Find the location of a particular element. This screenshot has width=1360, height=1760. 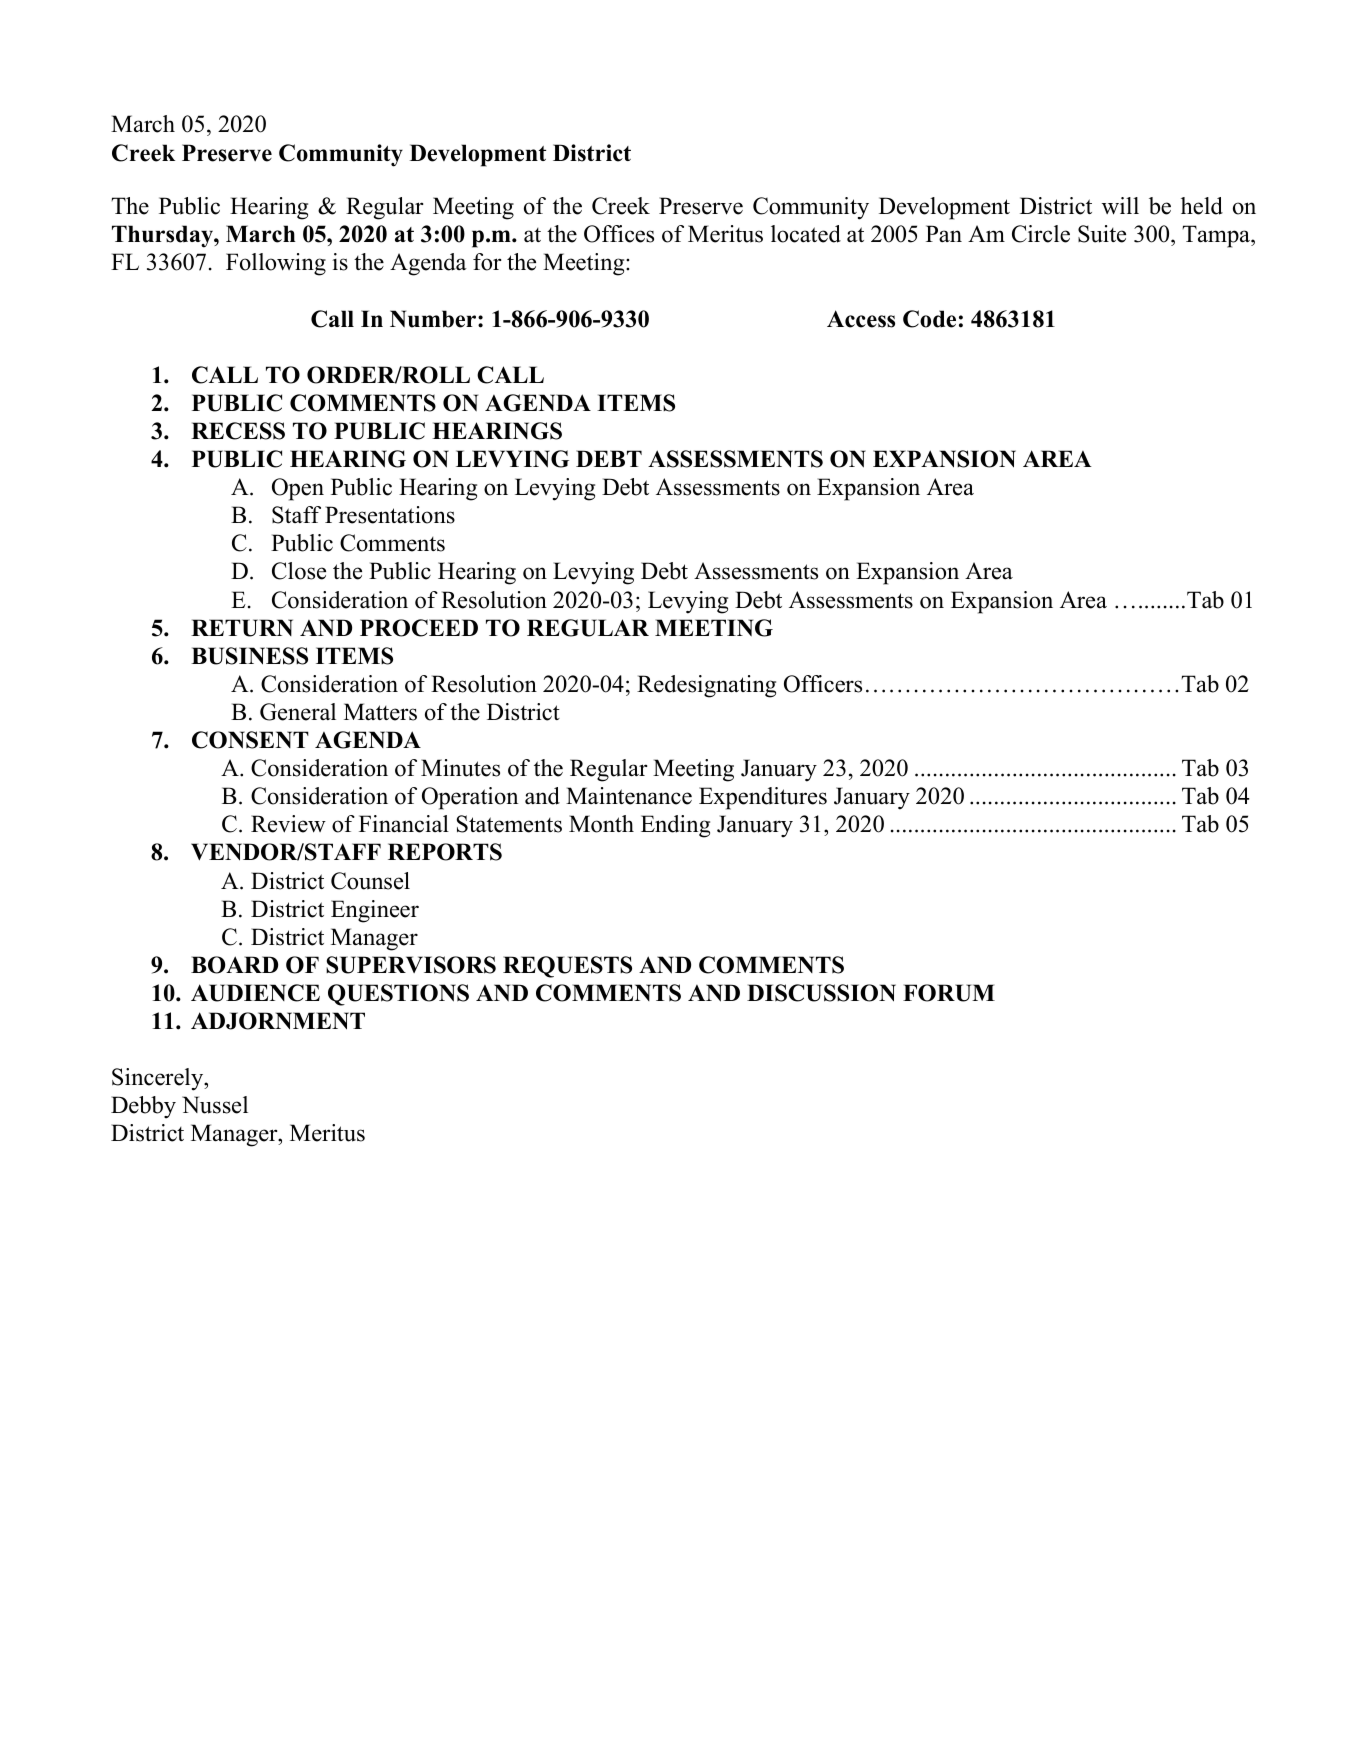

Ending is located at coordinates (675, 826).
